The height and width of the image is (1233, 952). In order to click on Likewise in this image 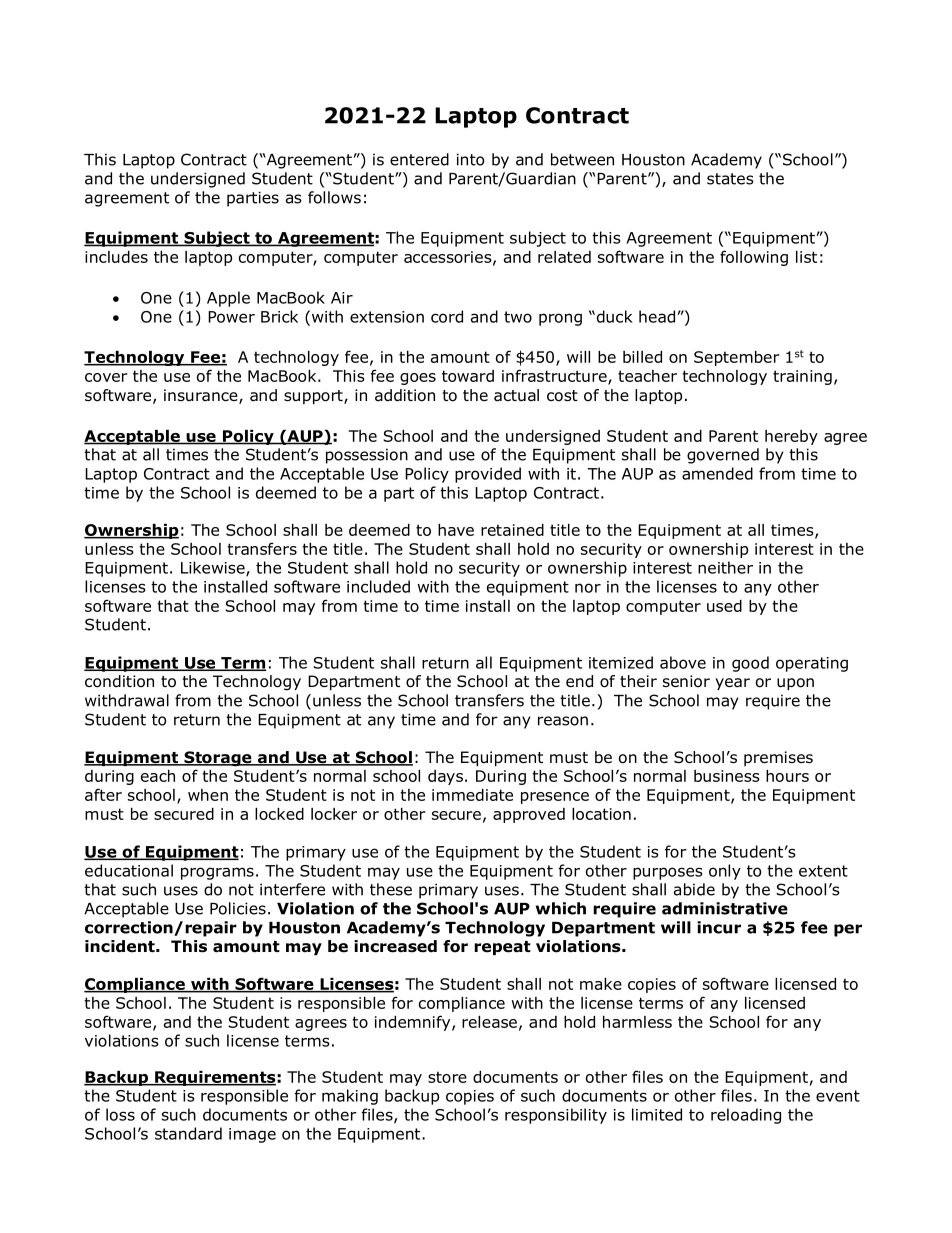, I will do `click(214, 568)`.
